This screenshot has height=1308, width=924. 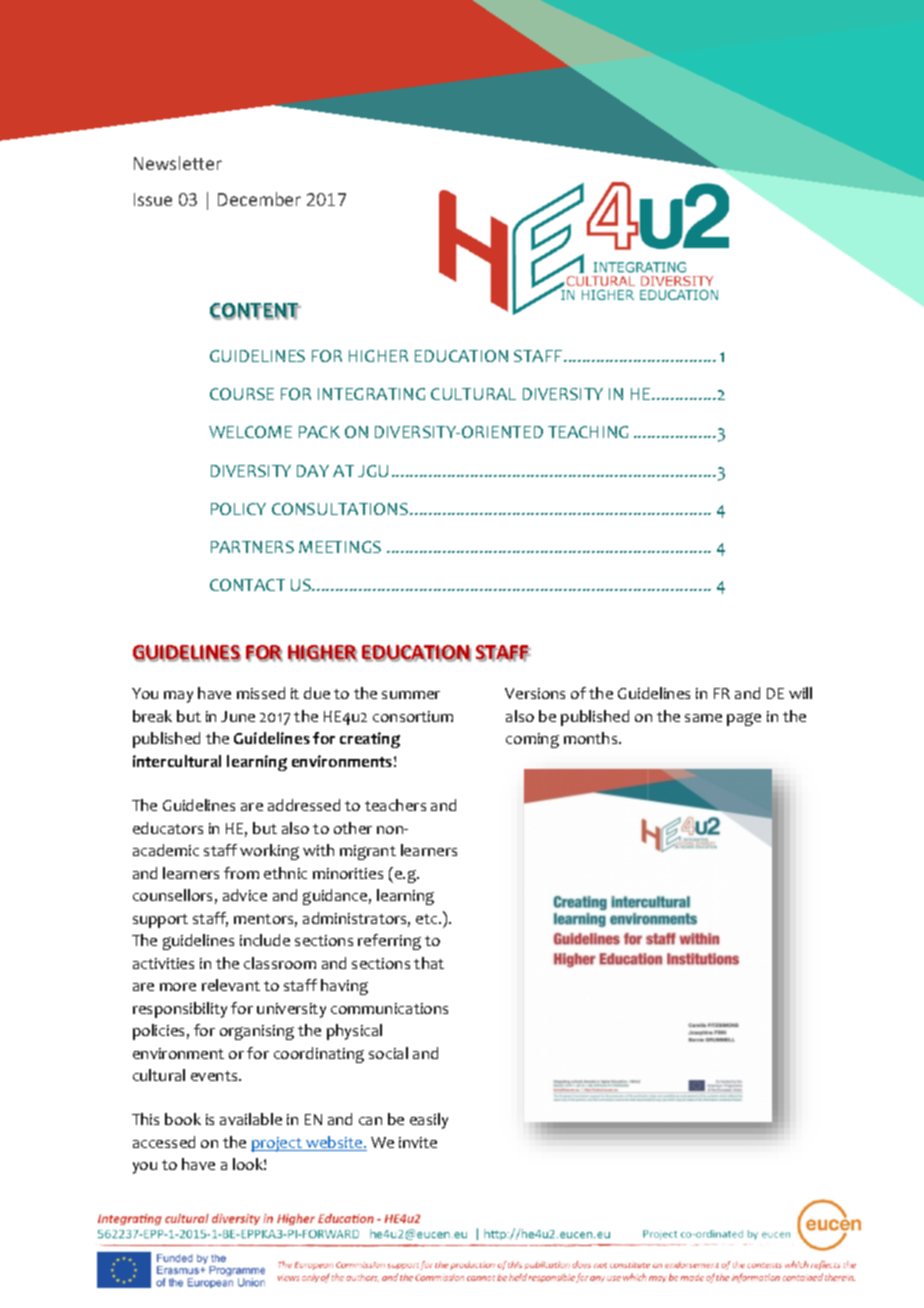 What do you see at coordinates (261, 693) in the screenshot?
I see `missed` at bounding box center [261, 693].
